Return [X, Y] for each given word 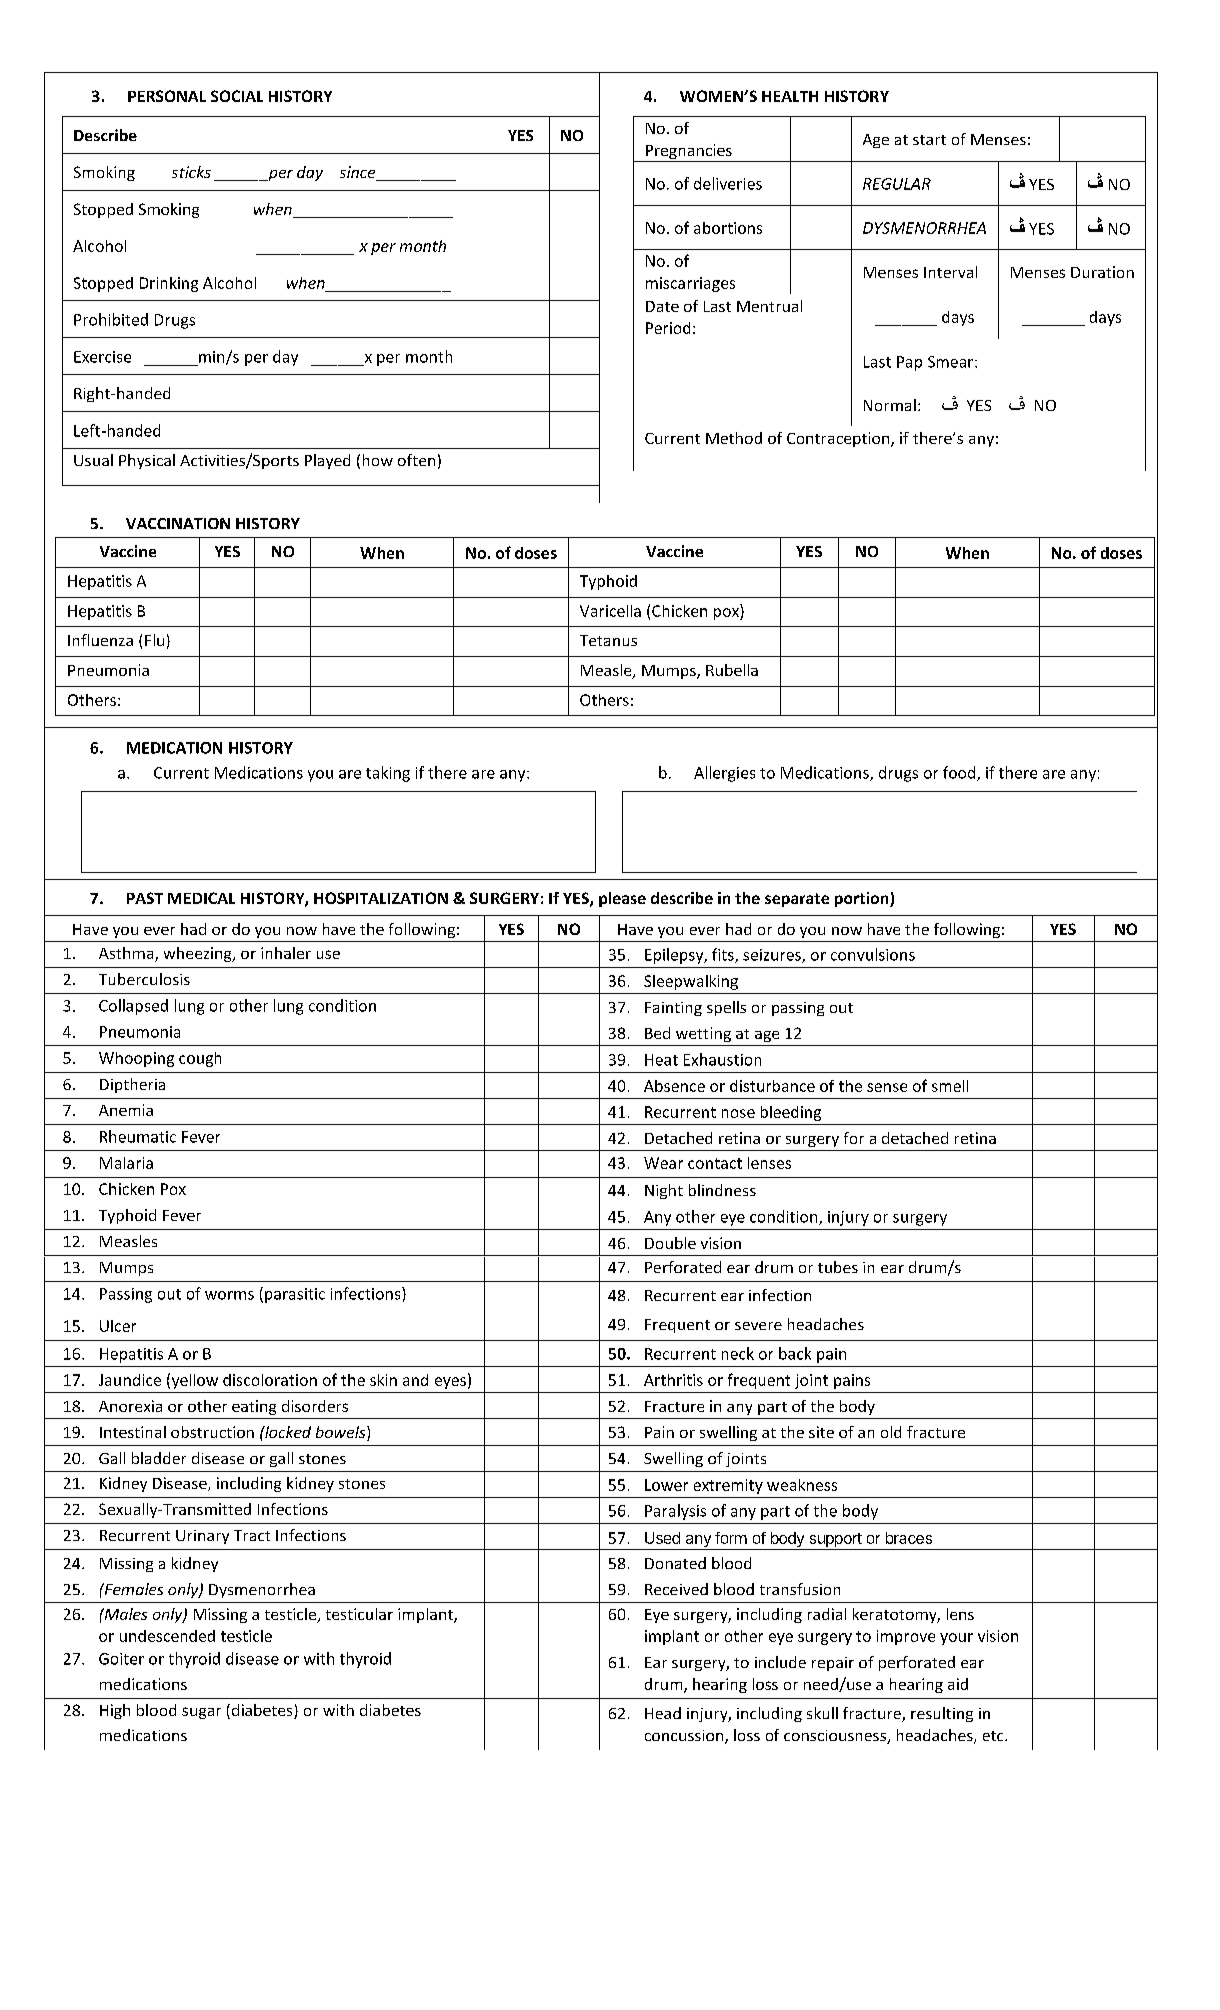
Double [670, 1243]
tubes [838, 1267]
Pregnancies [689, 153]
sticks [191, 172]
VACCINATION [178, 523]
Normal [890, 405]
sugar [201, 1713]
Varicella [610, 611]
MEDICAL [201, 898]
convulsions [873, 954]
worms [229, 1295]
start [929, 140]
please [622, 899]
